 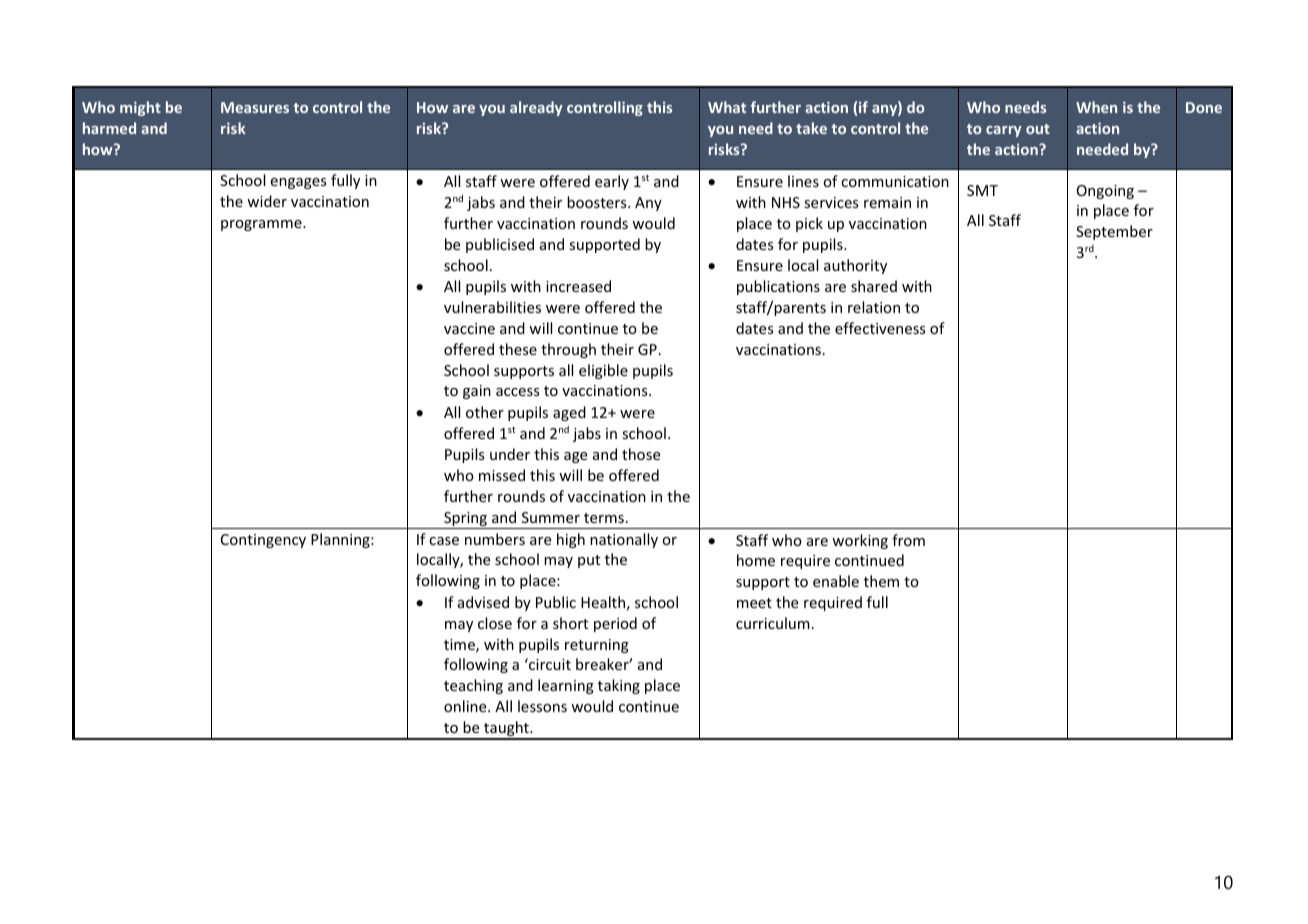 I want to click on terms, so click(x=604, y=518).
